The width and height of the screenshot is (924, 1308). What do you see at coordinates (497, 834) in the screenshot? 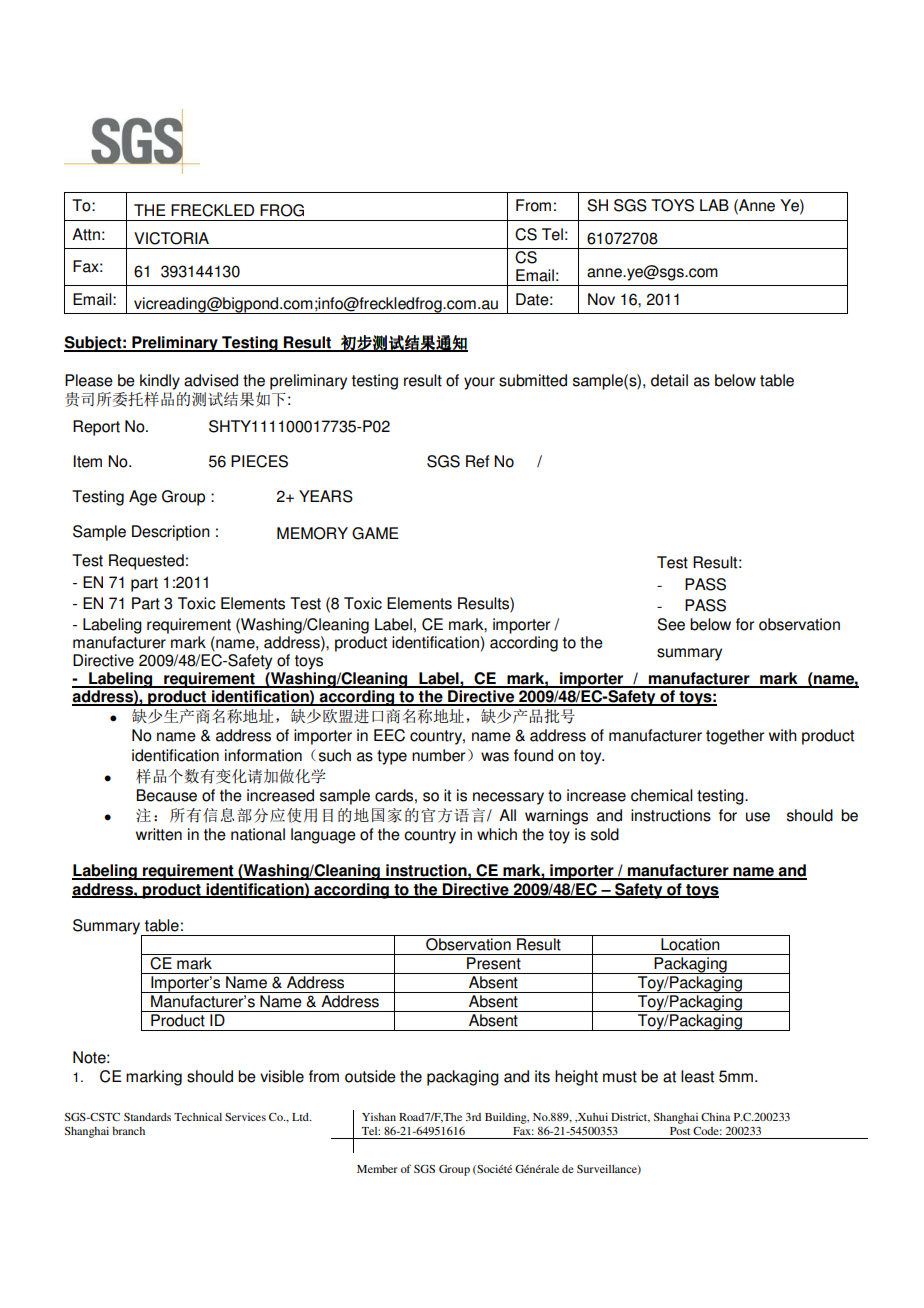
I see `which` at bounding box center [497, 834].
